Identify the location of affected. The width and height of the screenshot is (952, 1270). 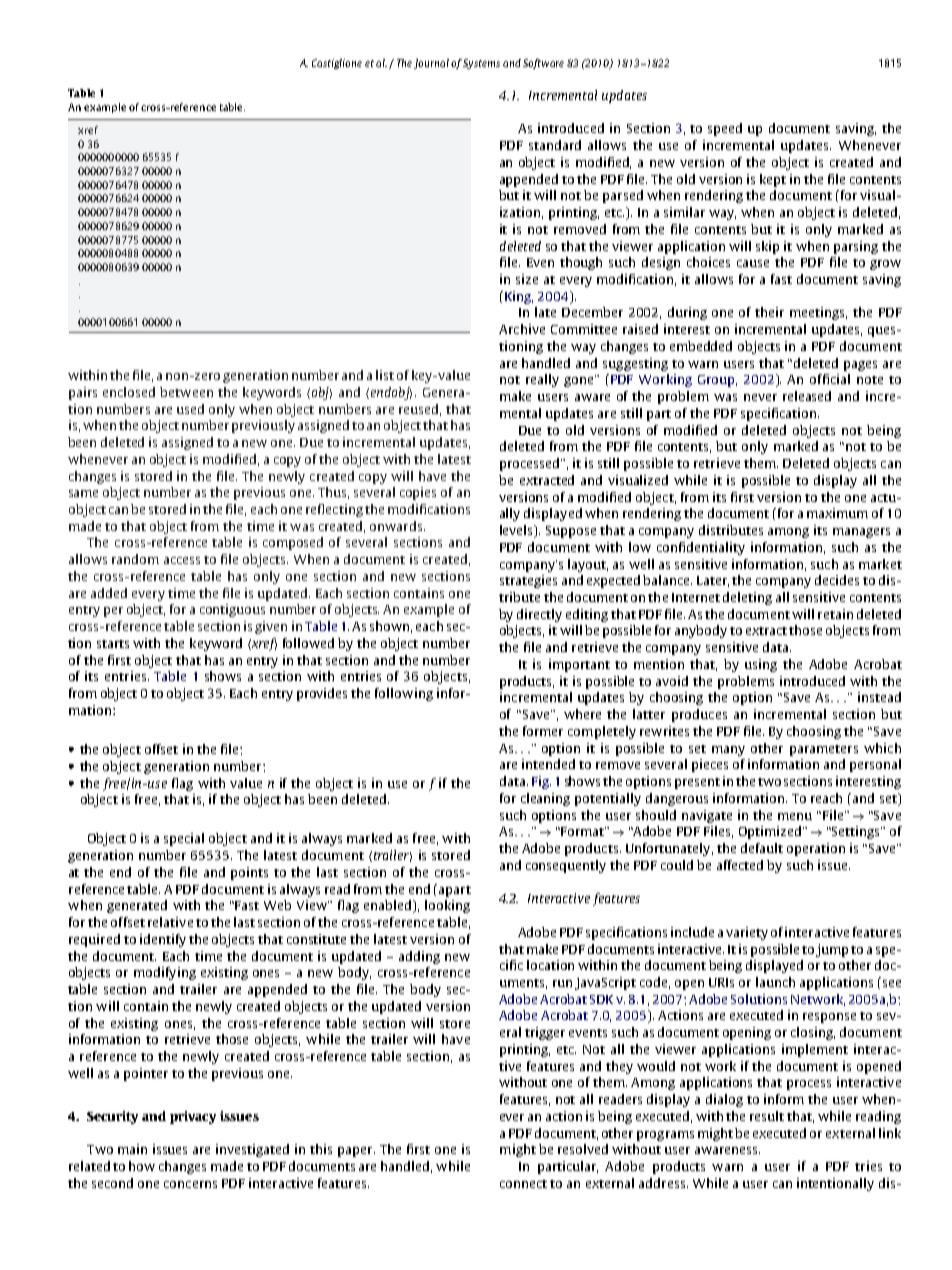
(740, 865).
